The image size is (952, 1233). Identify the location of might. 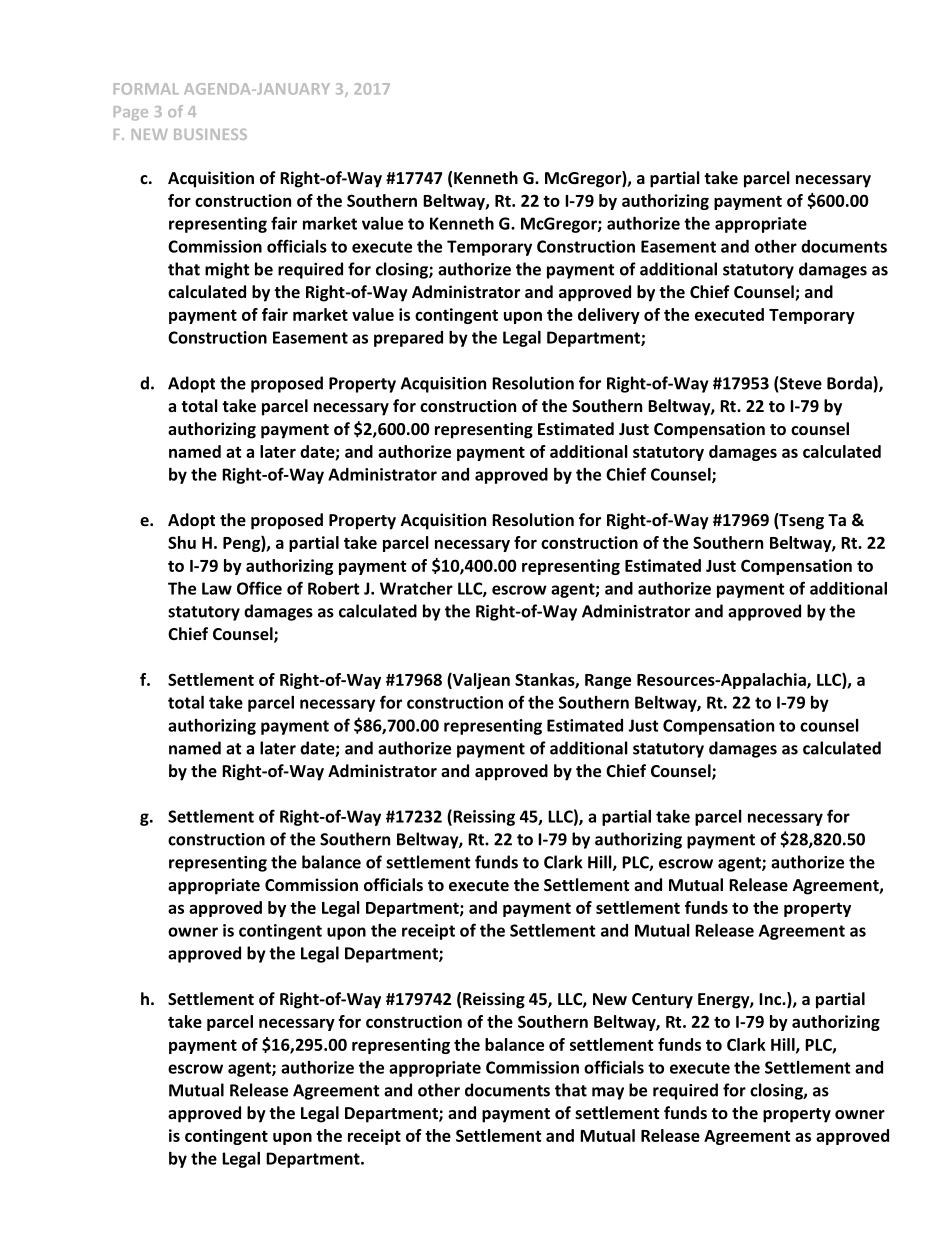
(227, 270).
